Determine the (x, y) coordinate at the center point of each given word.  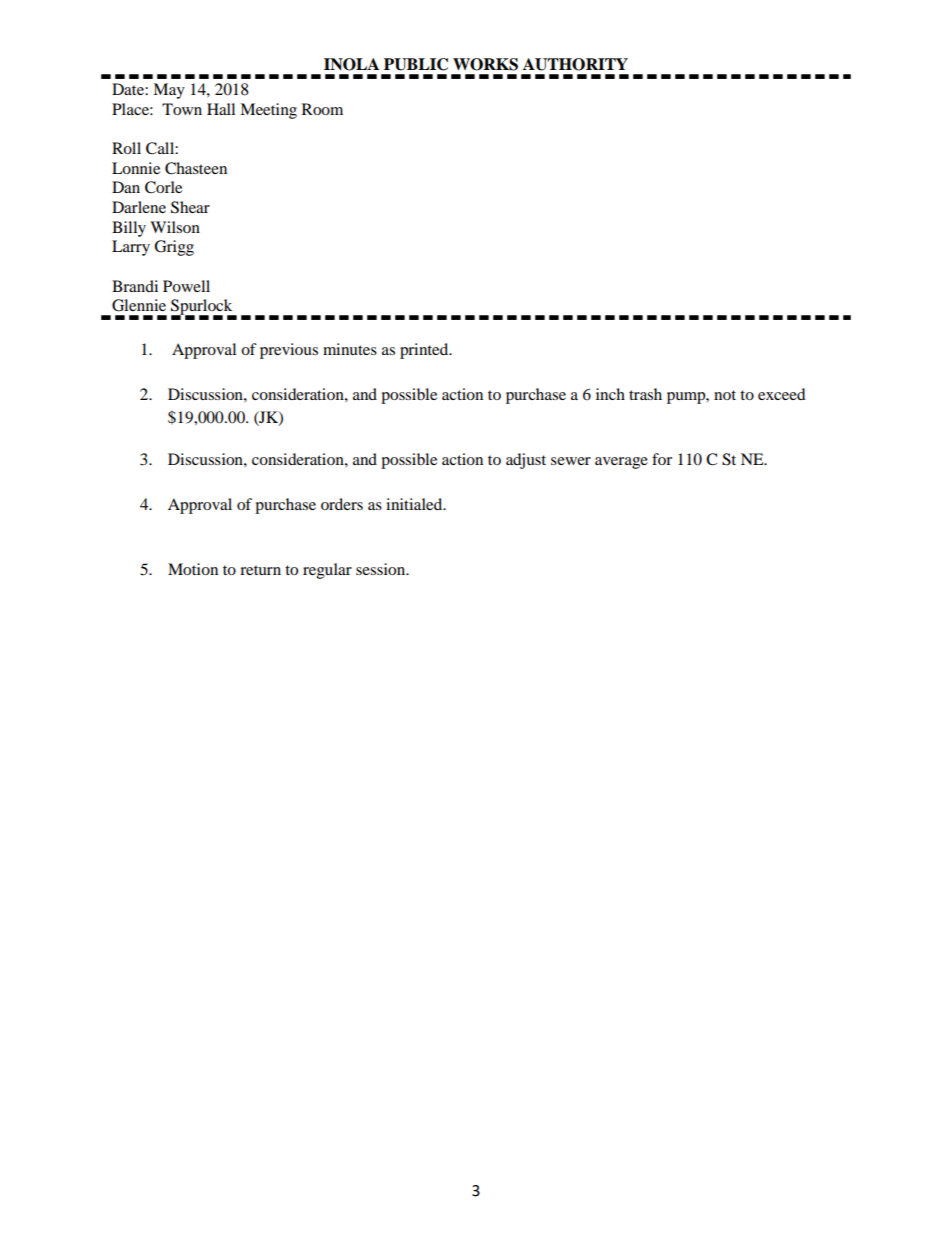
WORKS (485, 64)
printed (425, 351)
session (382, 569)
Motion (193, 569)
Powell (186, 286)
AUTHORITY (575, 64)
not (725, 395)
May (169, 91)
